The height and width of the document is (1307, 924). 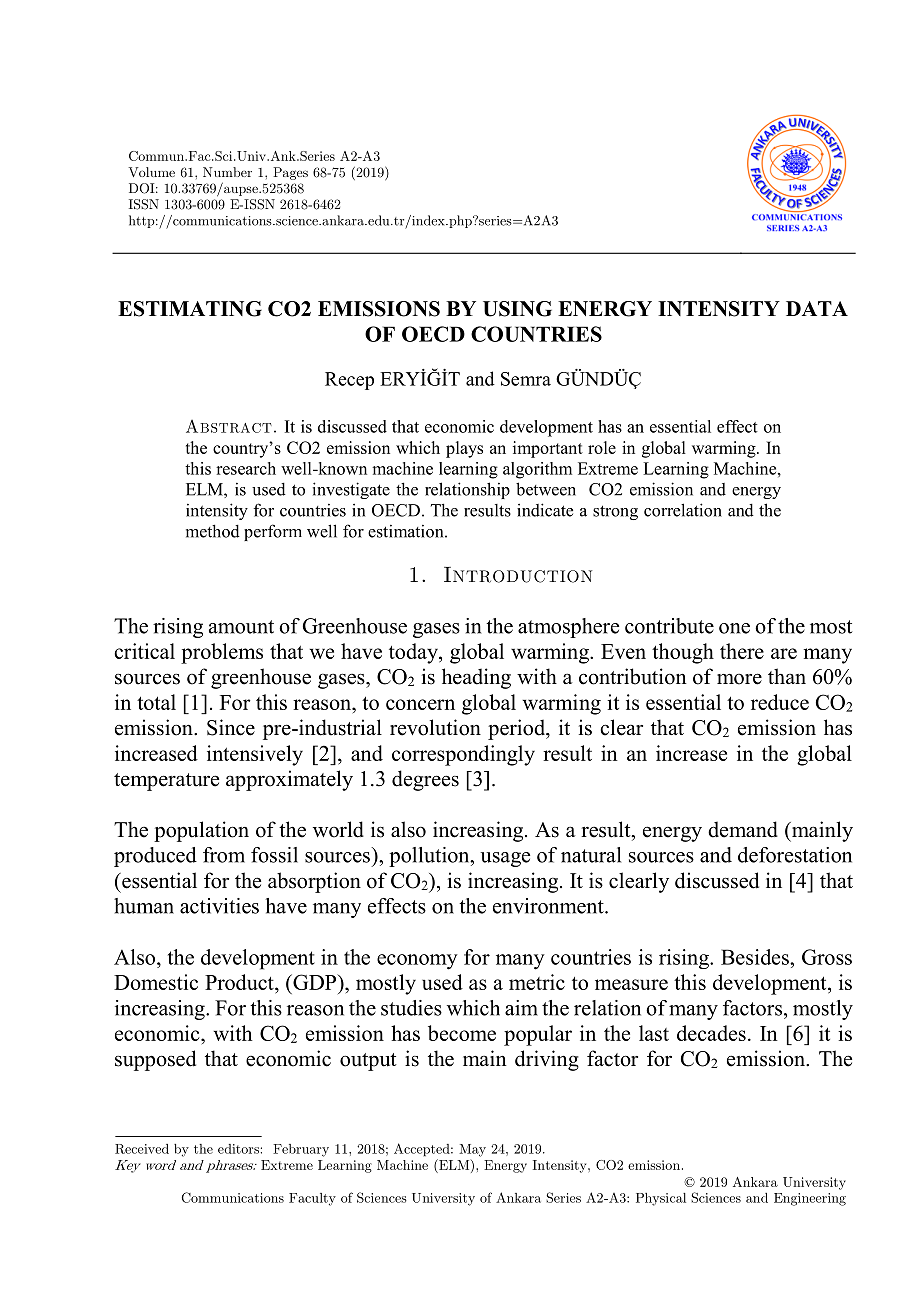 I want to click on more, so click(x=739, y=679).
